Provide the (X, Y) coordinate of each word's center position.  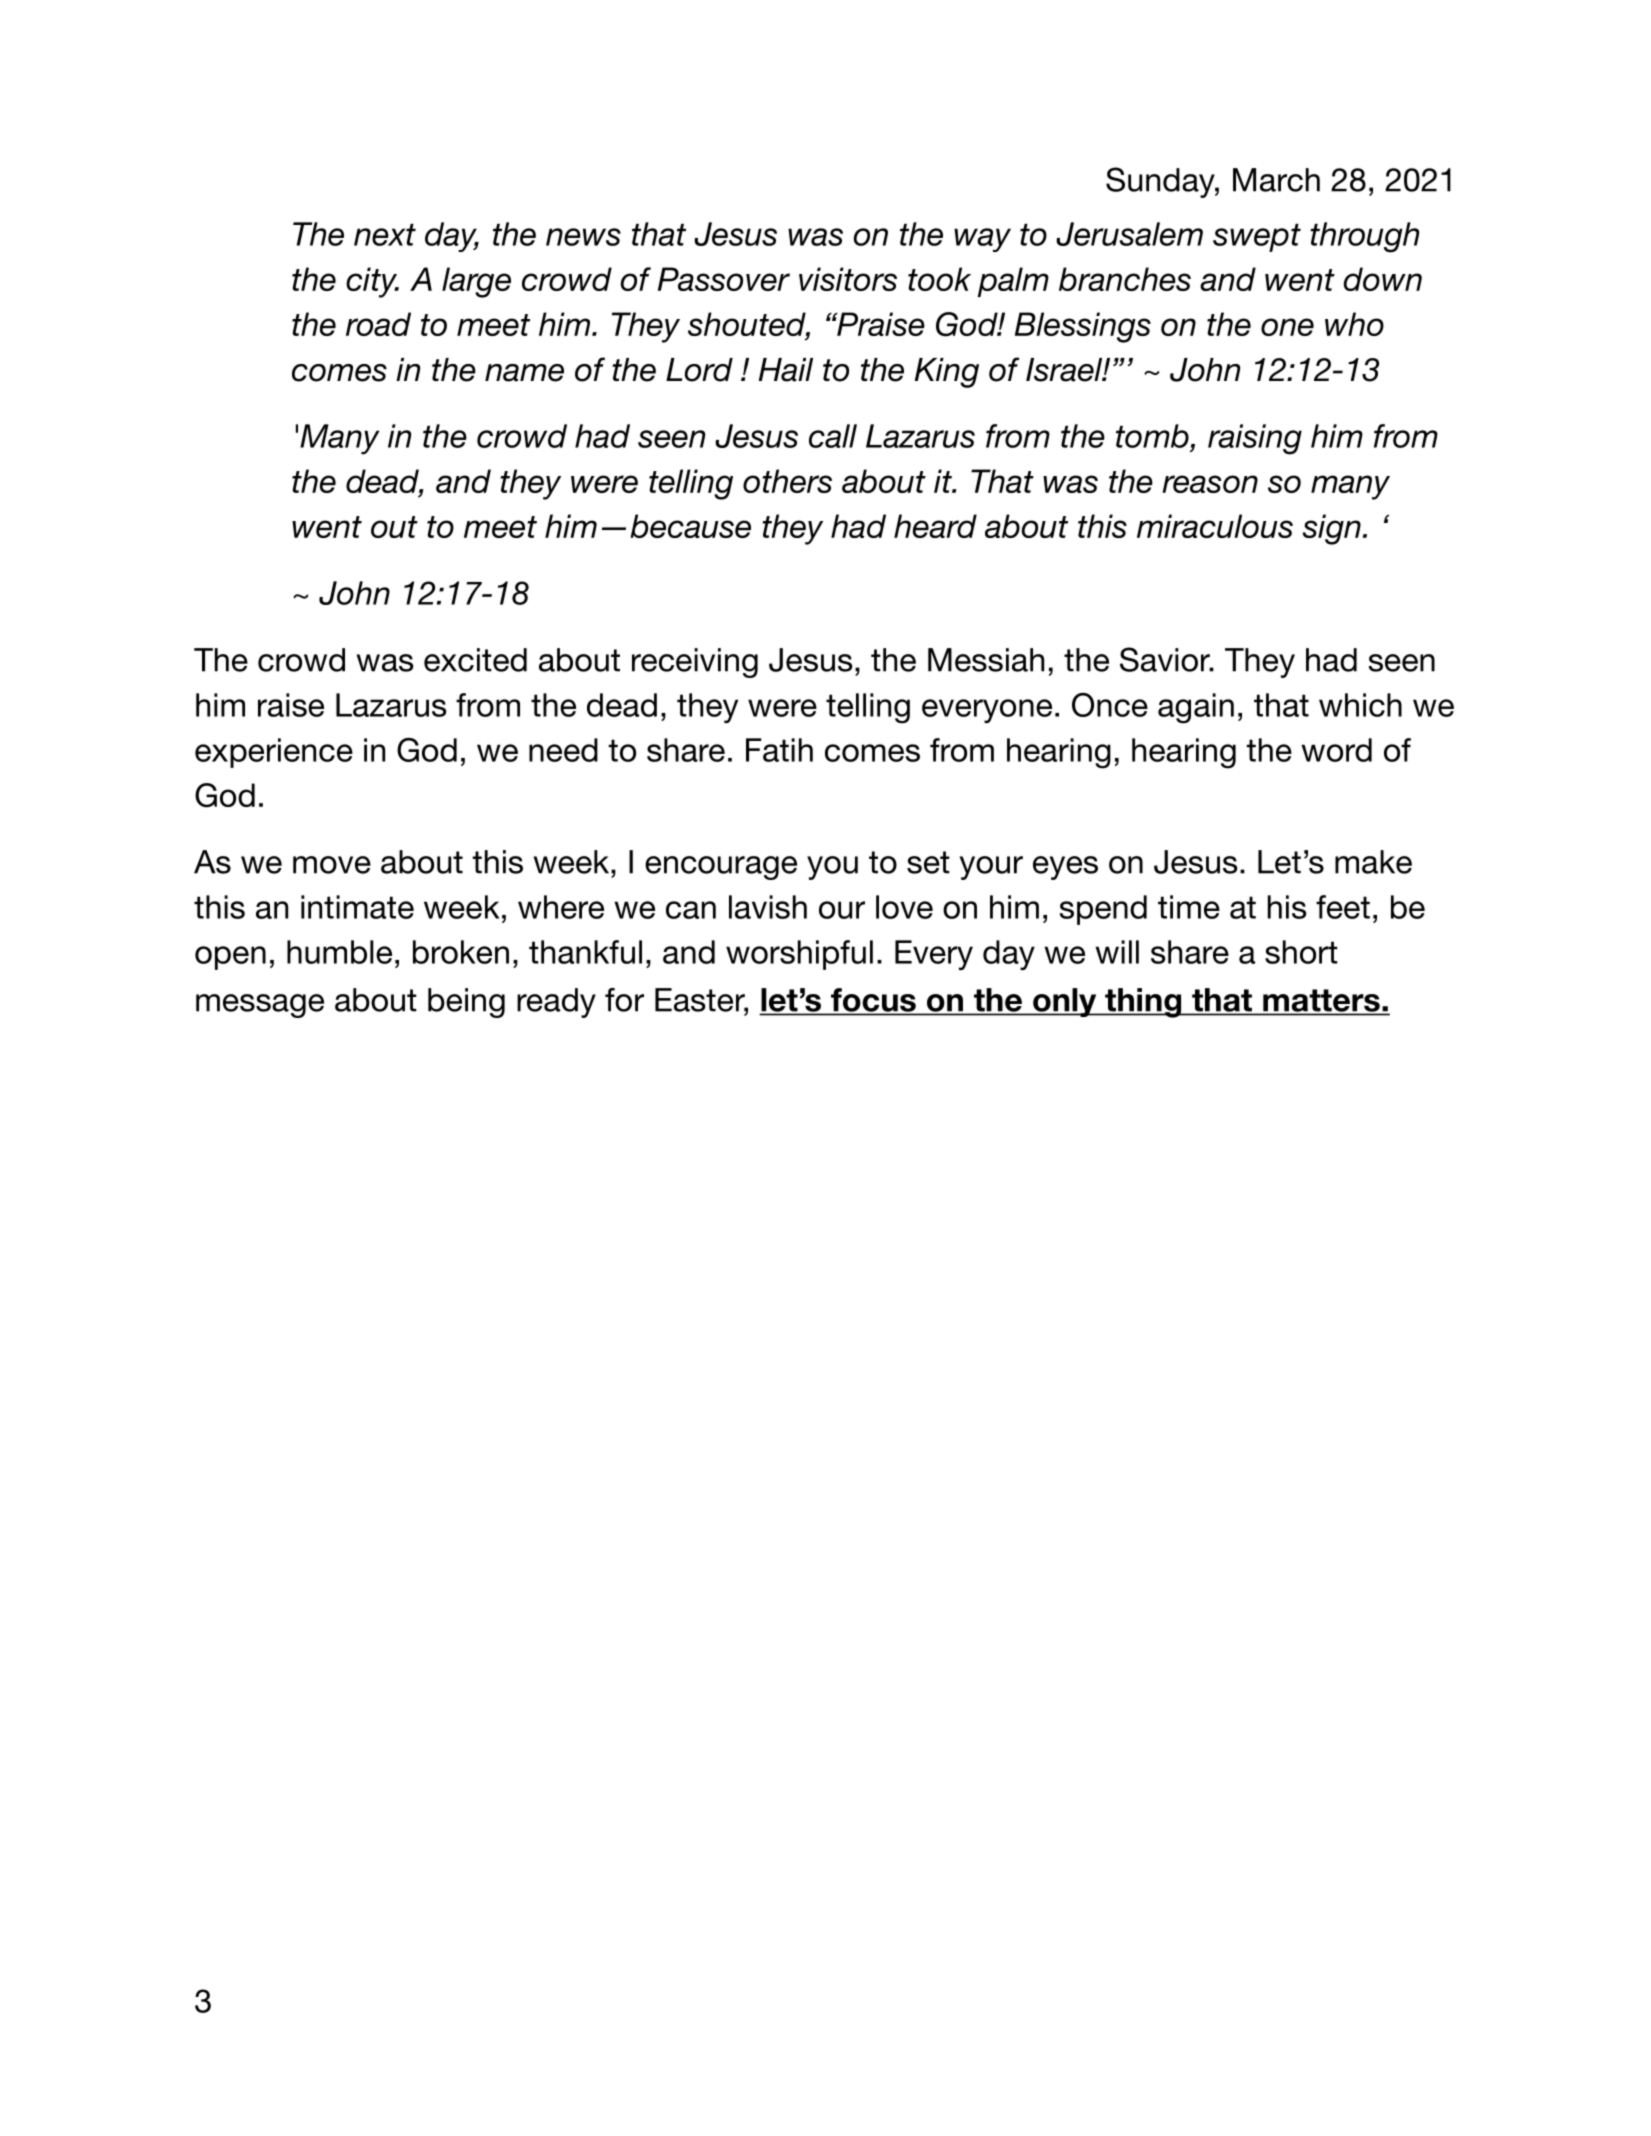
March (1276, 180)
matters (1321, 1000)
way (982, 240)
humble (339, 952)
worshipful (799, 955)
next (385, 235)
